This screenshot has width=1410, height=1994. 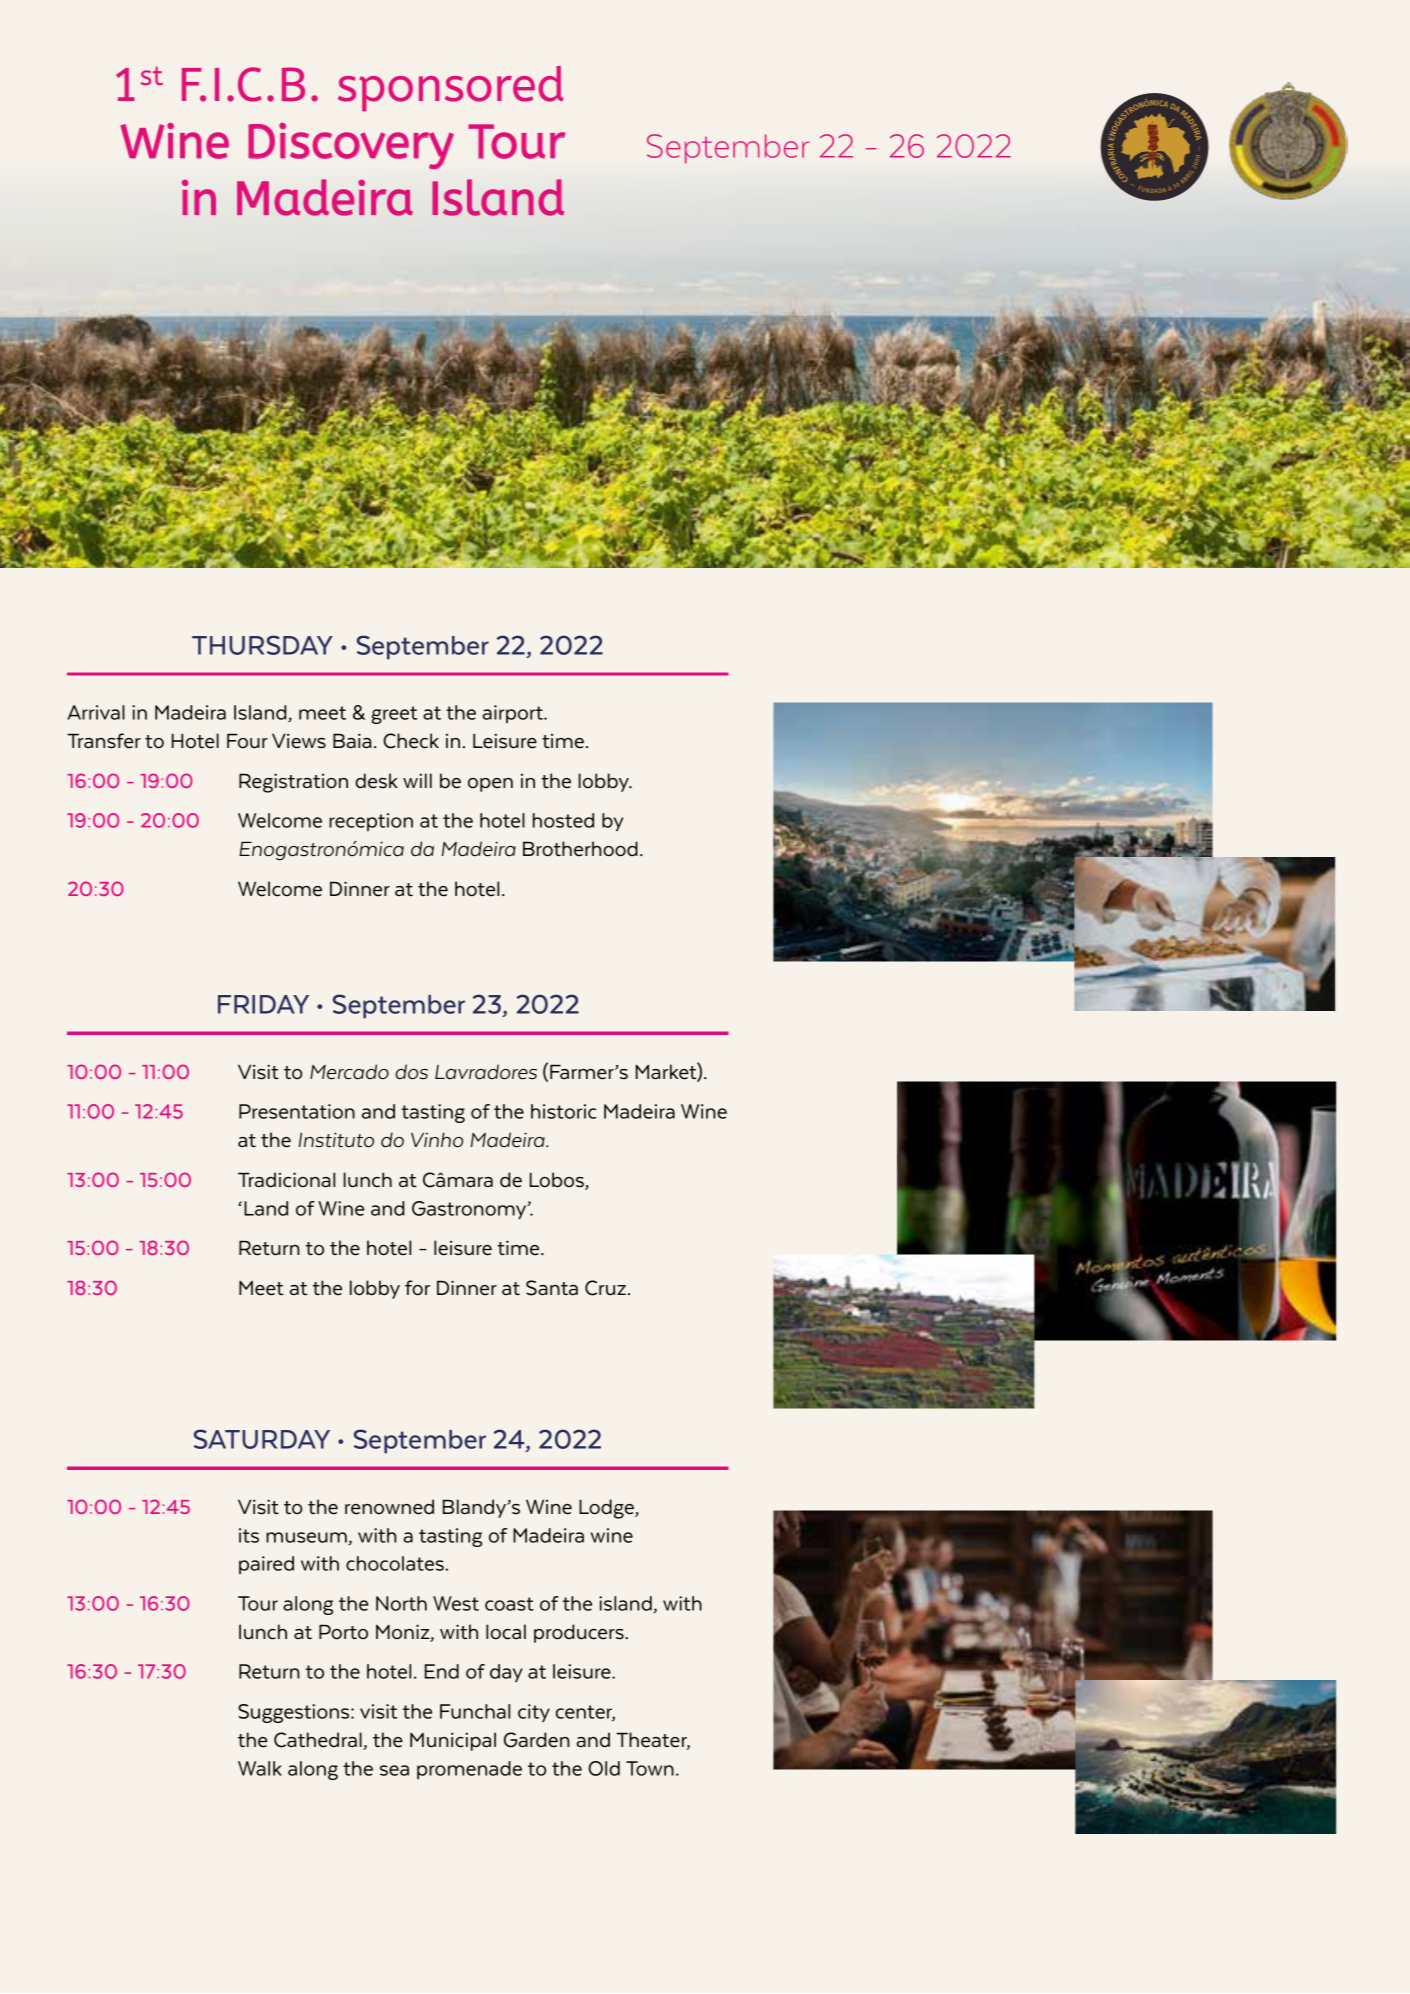 What do you see at coordinates (260, 1768) in the screenshot?
I see `Walk` at bounding box center [260, 1768].
